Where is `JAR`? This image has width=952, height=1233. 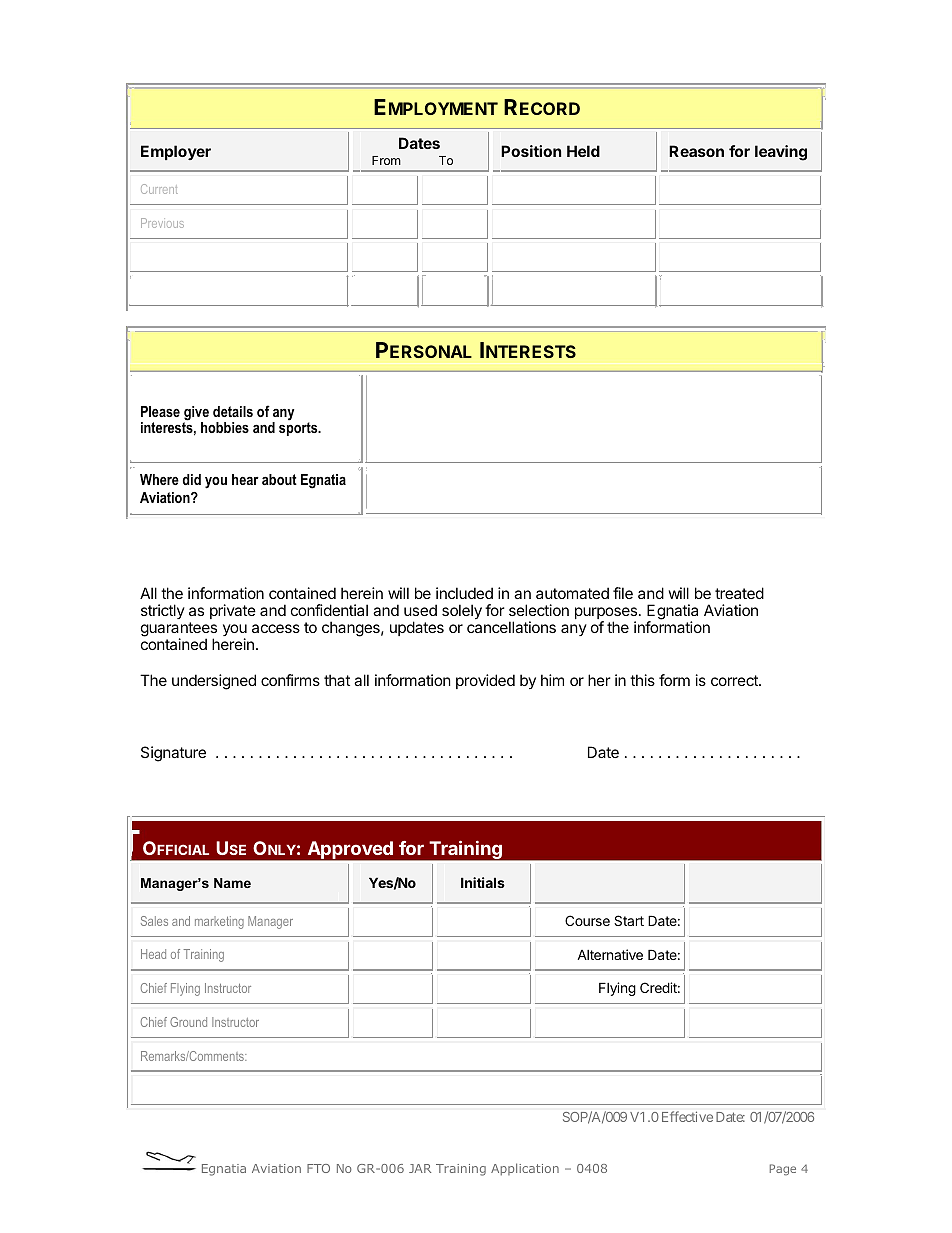
JAR is located at coordinates (420, 1168).
